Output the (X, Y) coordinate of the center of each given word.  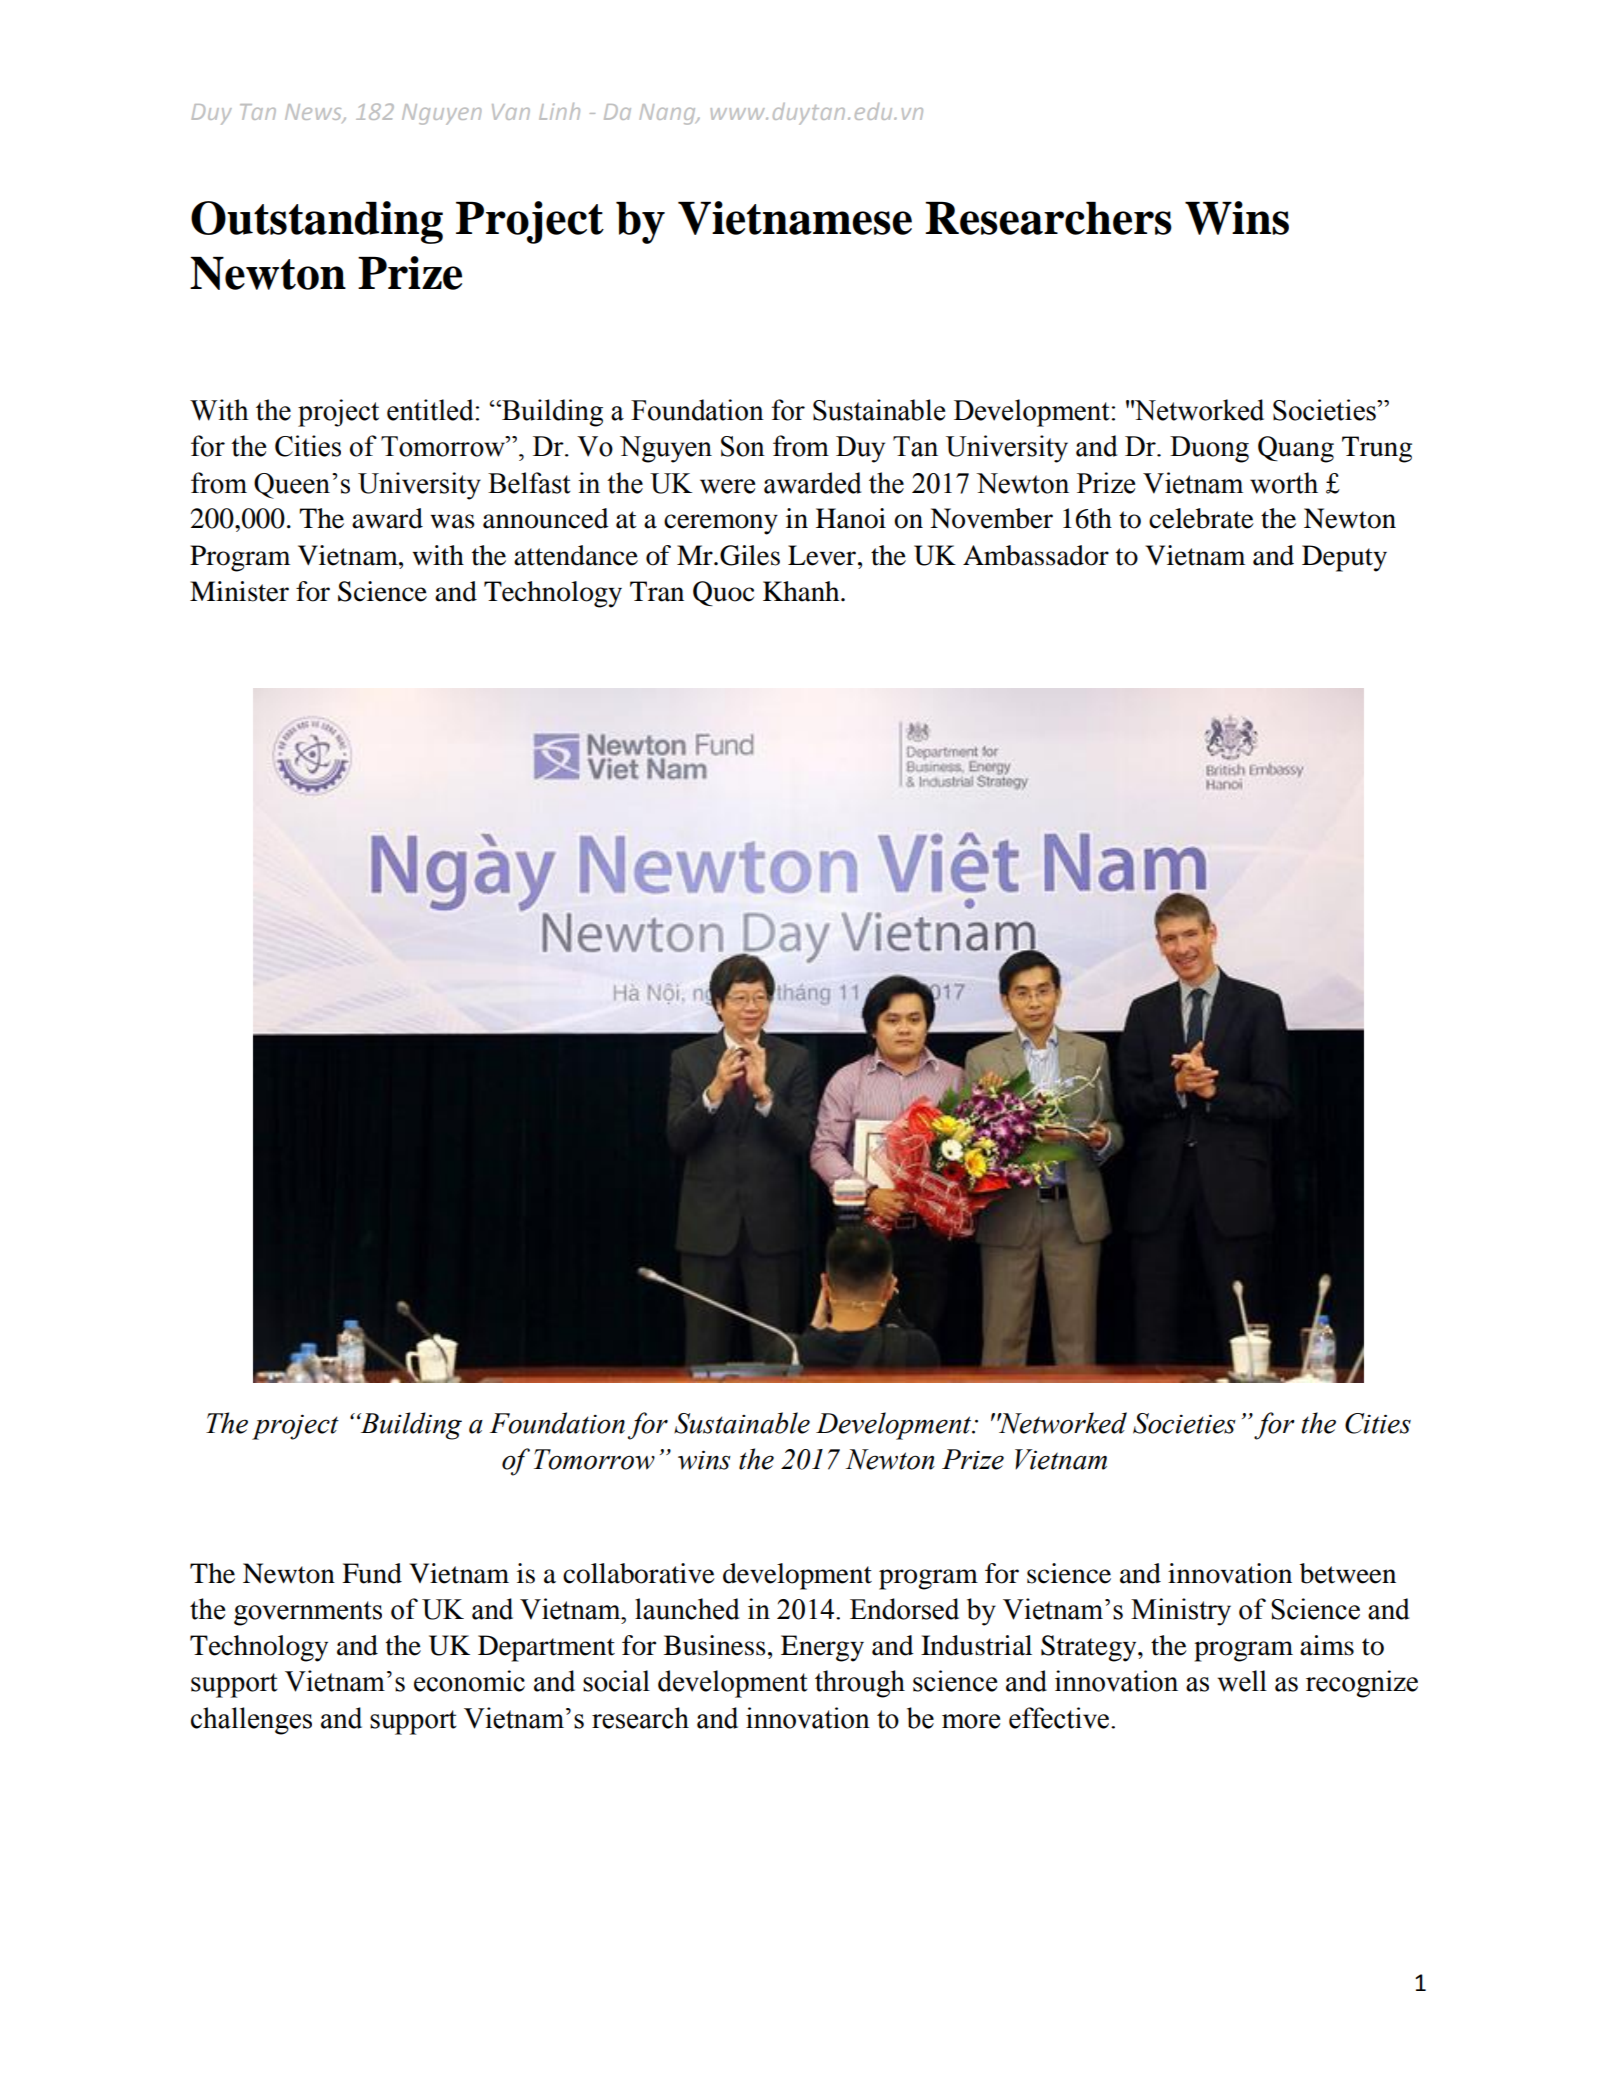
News (314, 113)
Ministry (1181, 1612)
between (1348, 1573)
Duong (1209, 449)
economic (469, 1681)
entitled (431, 410)
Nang (668, 114)
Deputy (1344, 558)
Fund (372, 1573)
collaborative (639, 1573)
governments (308, 1613)
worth (1284, 483)
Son (743, 446)
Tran (657, 591)
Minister (239, 591)
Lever (822, 555)
